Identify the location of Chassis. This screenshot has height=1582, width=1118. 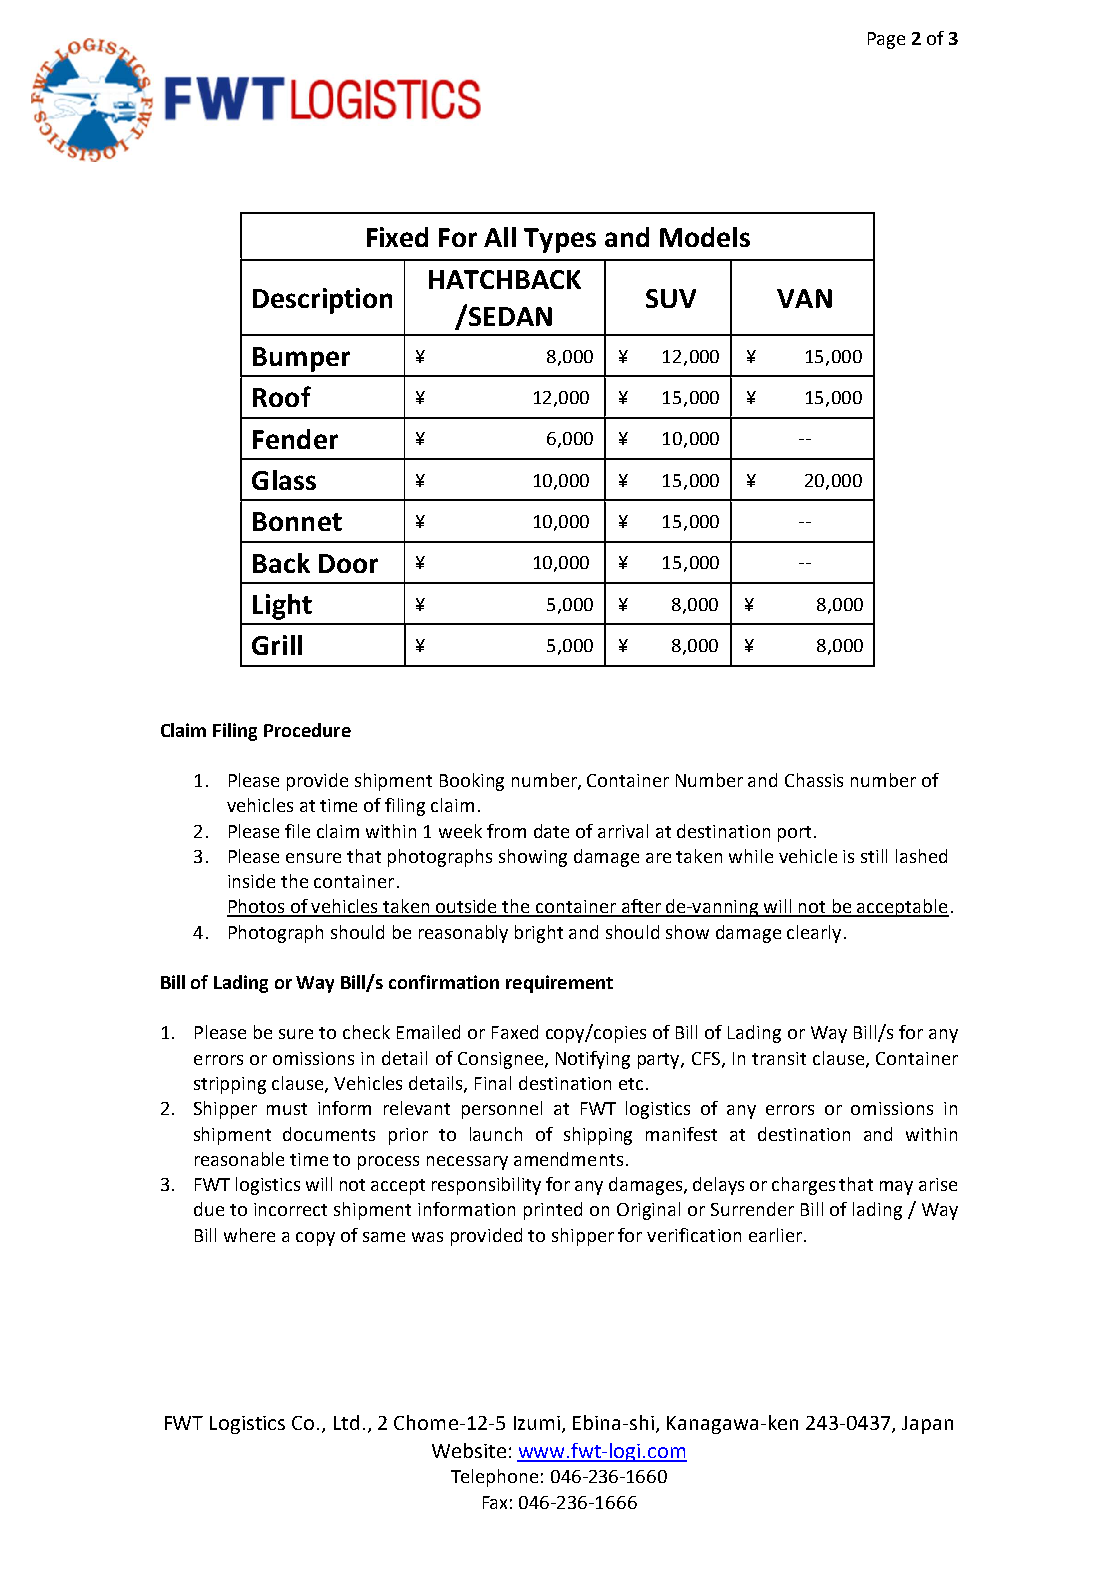
(814, 780).
